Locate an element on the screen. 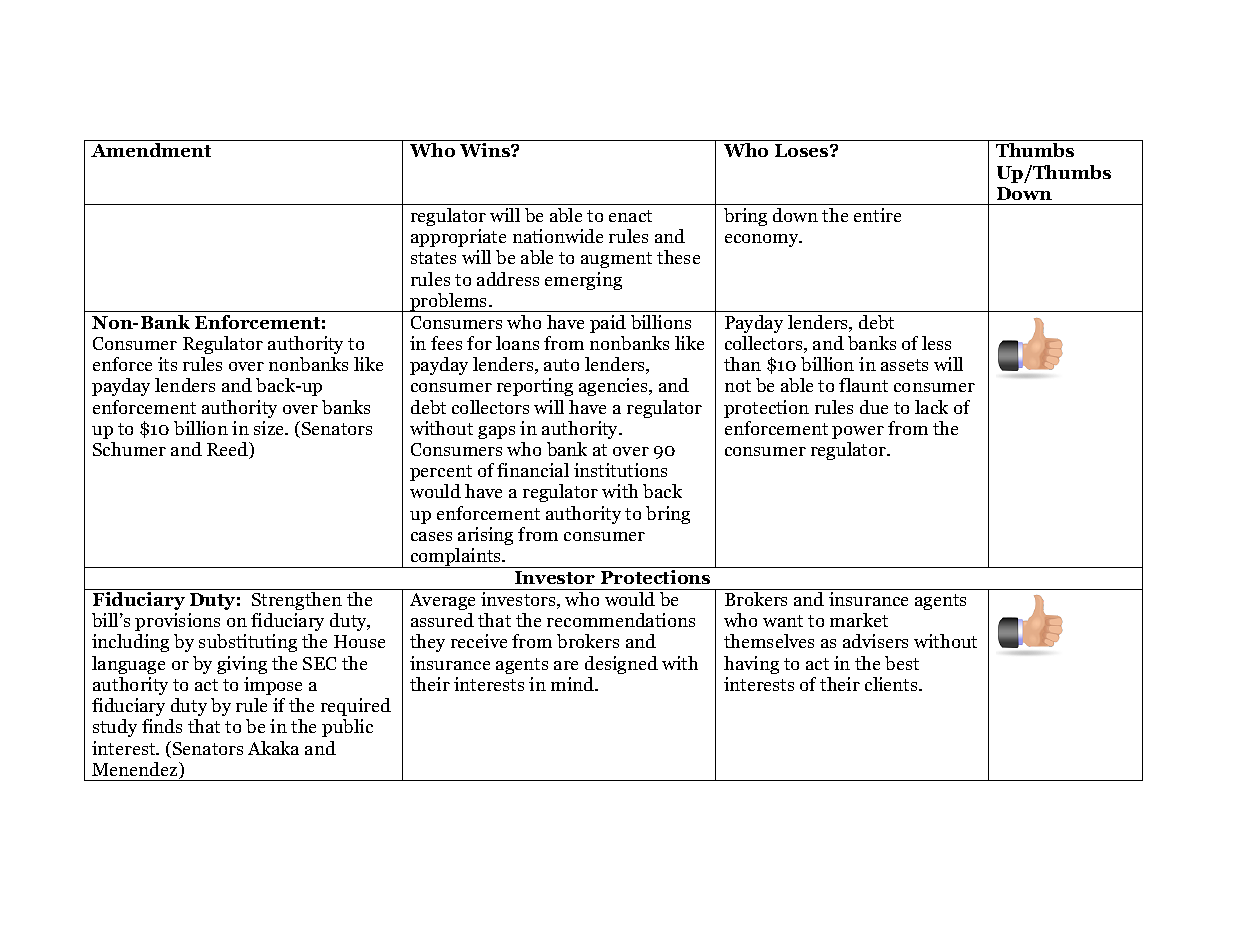 Image resolution: width=1233 pixels, height=952 pixels. mind is located at coordinates (574, 684).
